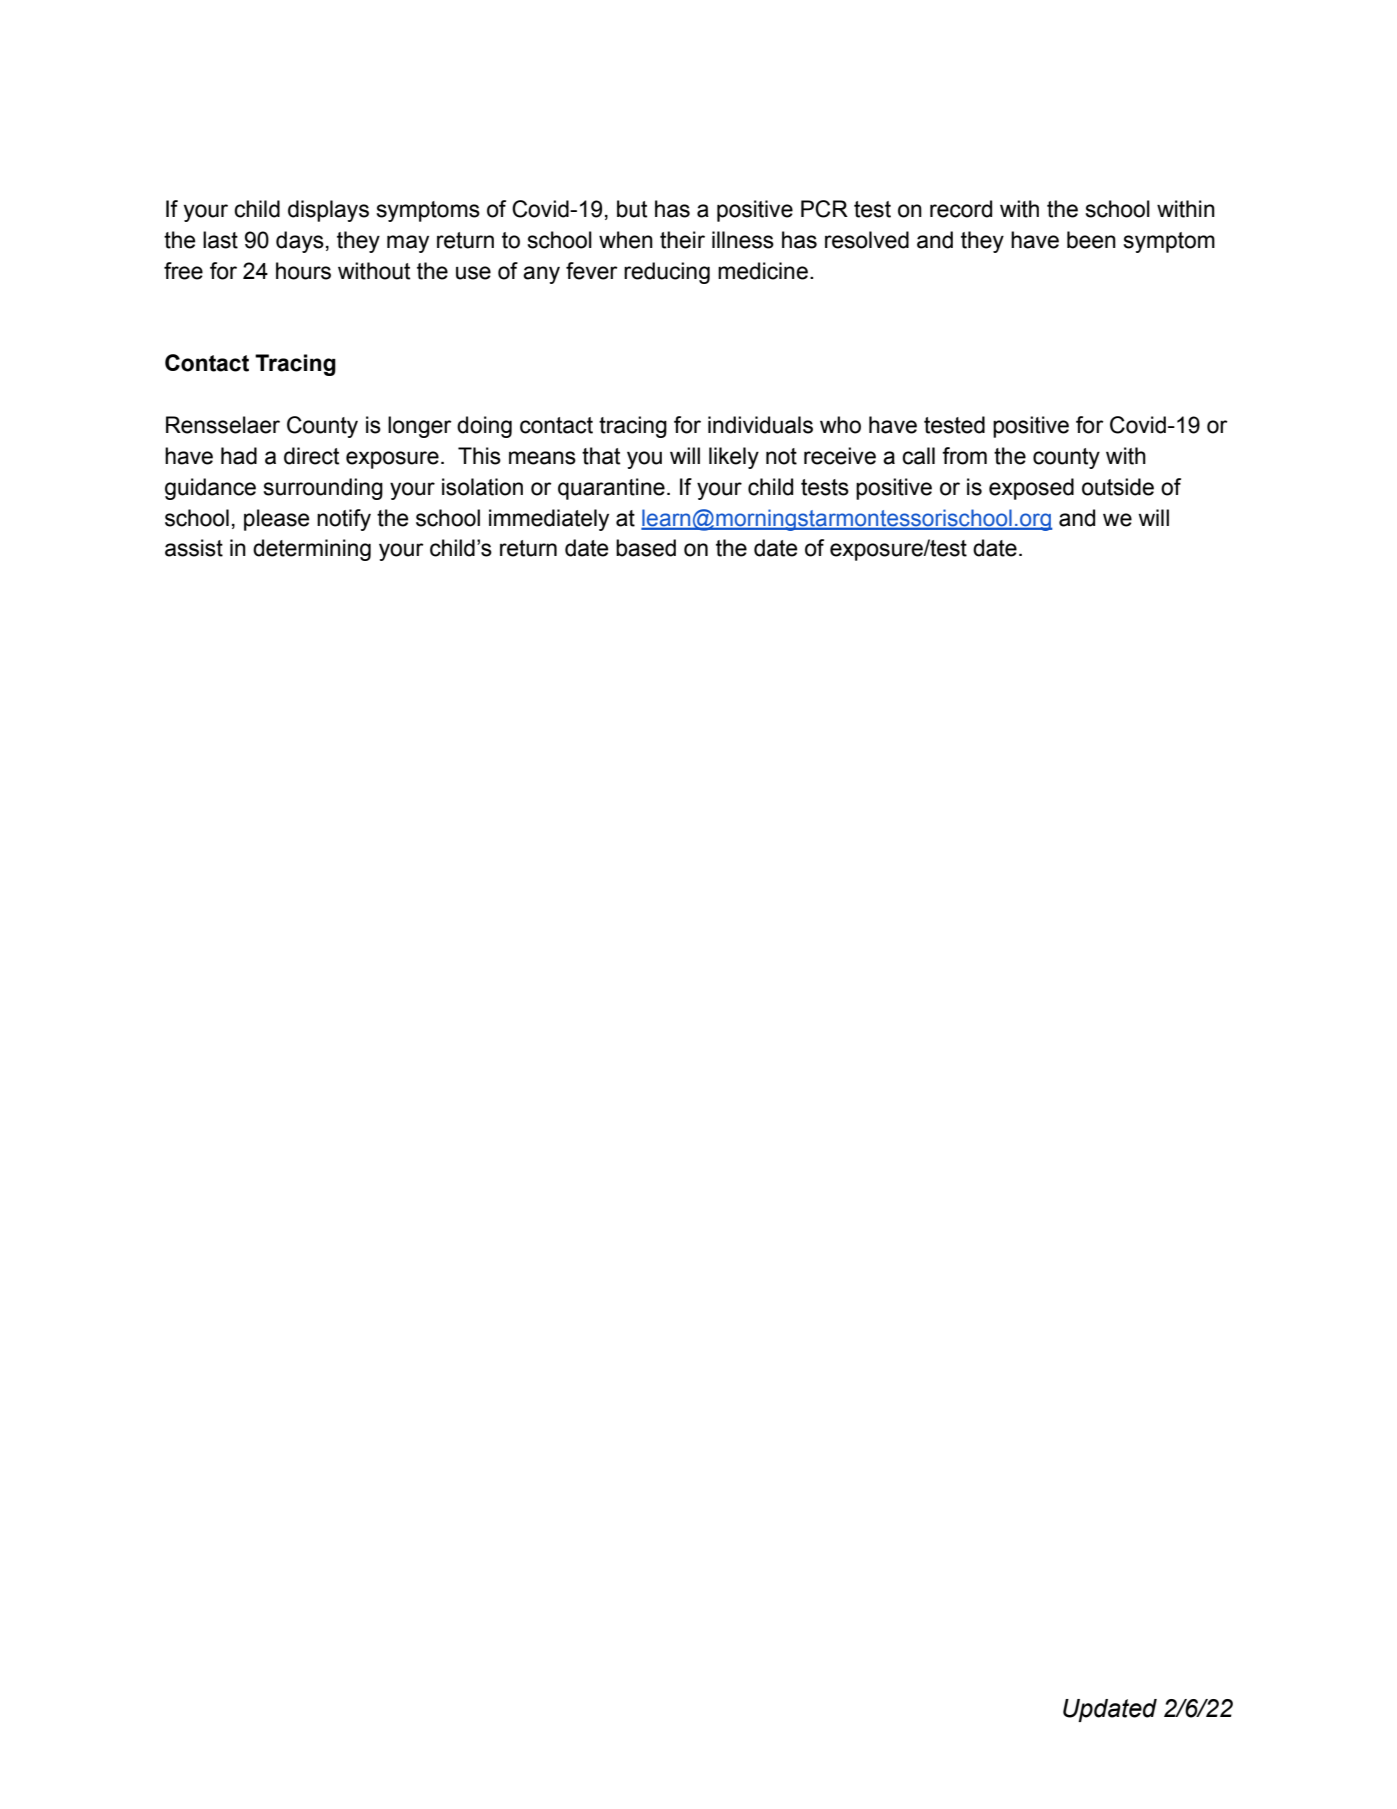 The image size is (1397, 1809). I want to click on exposed, so click(1031, 489).
